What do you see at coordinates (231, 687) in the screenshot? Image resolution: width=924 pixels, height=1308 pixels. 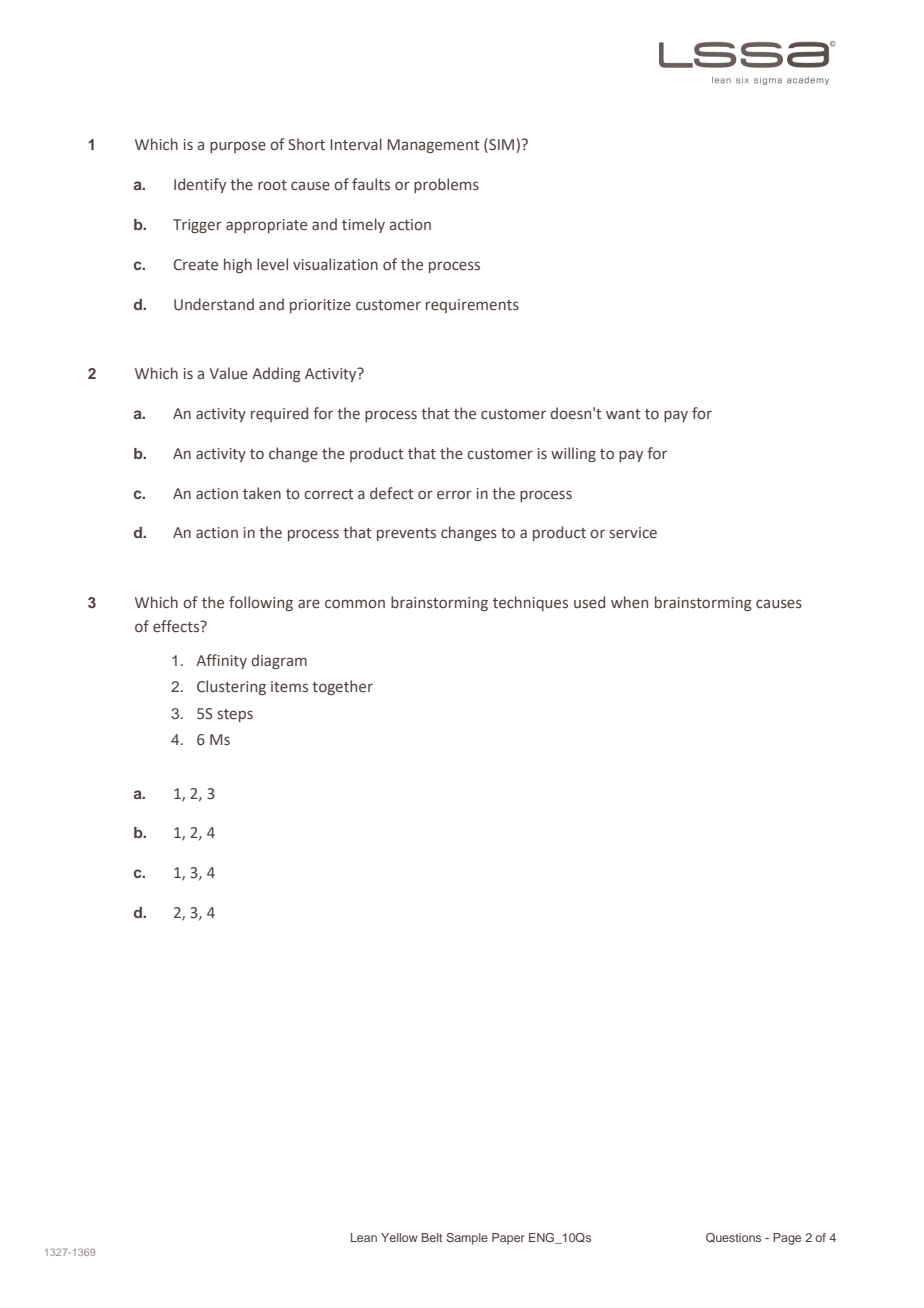 I see `Clustering` at bounding box center [231, 687].
